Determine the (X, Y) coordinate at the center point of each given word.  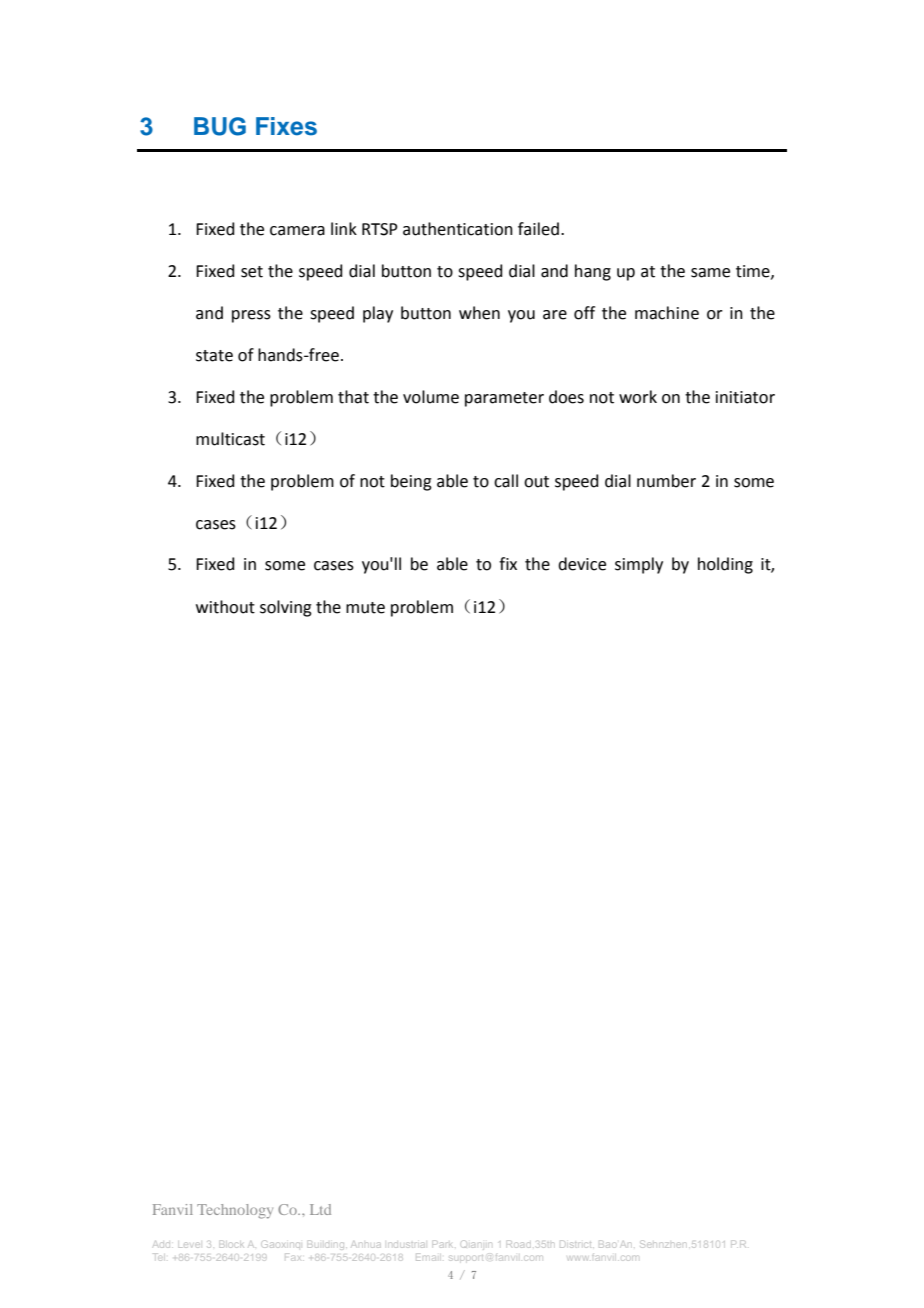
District (577, 1244)
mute (365, 608)
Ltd (320, 1209)
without (225, 607)
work (638, 397)
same (710, 273)
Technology (235, 1211)
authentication (458, 229)
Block (231, 1245)
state (214, 356)
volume (431, 397)
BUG (220, 126)
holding (725, 565)
